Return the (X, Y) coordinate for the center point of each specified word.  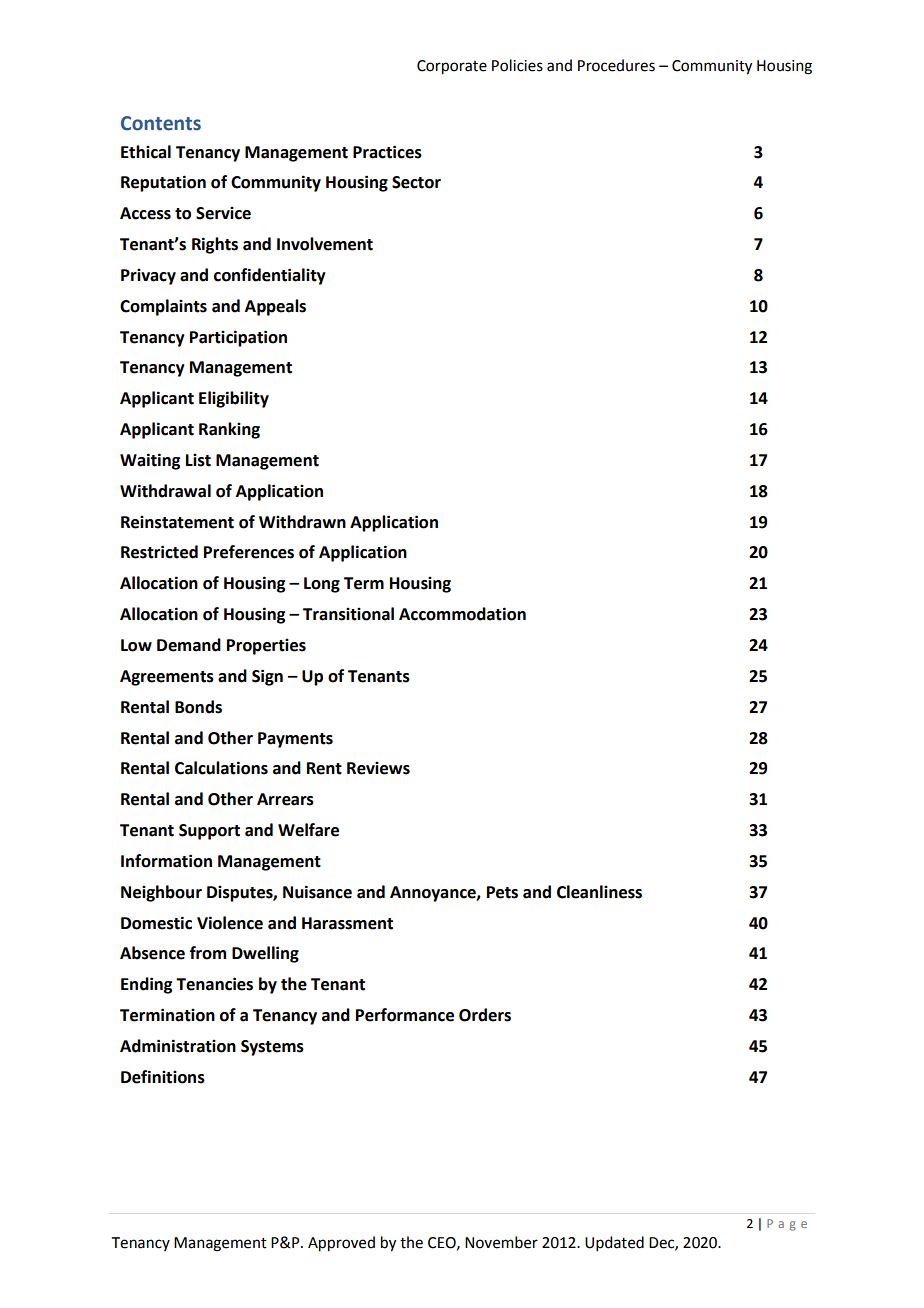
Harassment (347, 923)
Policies (517, 65)
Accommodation (462, 614)
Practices (387, 152)
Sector (416, 182)
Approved (341, 1244)
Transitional (348, 614)
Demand (189, 645)
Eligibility (234, 399)
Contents (161, 123)
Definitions (163, 1077)
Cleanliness (599, 892)
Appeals (275, 307)
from (208, 953)
